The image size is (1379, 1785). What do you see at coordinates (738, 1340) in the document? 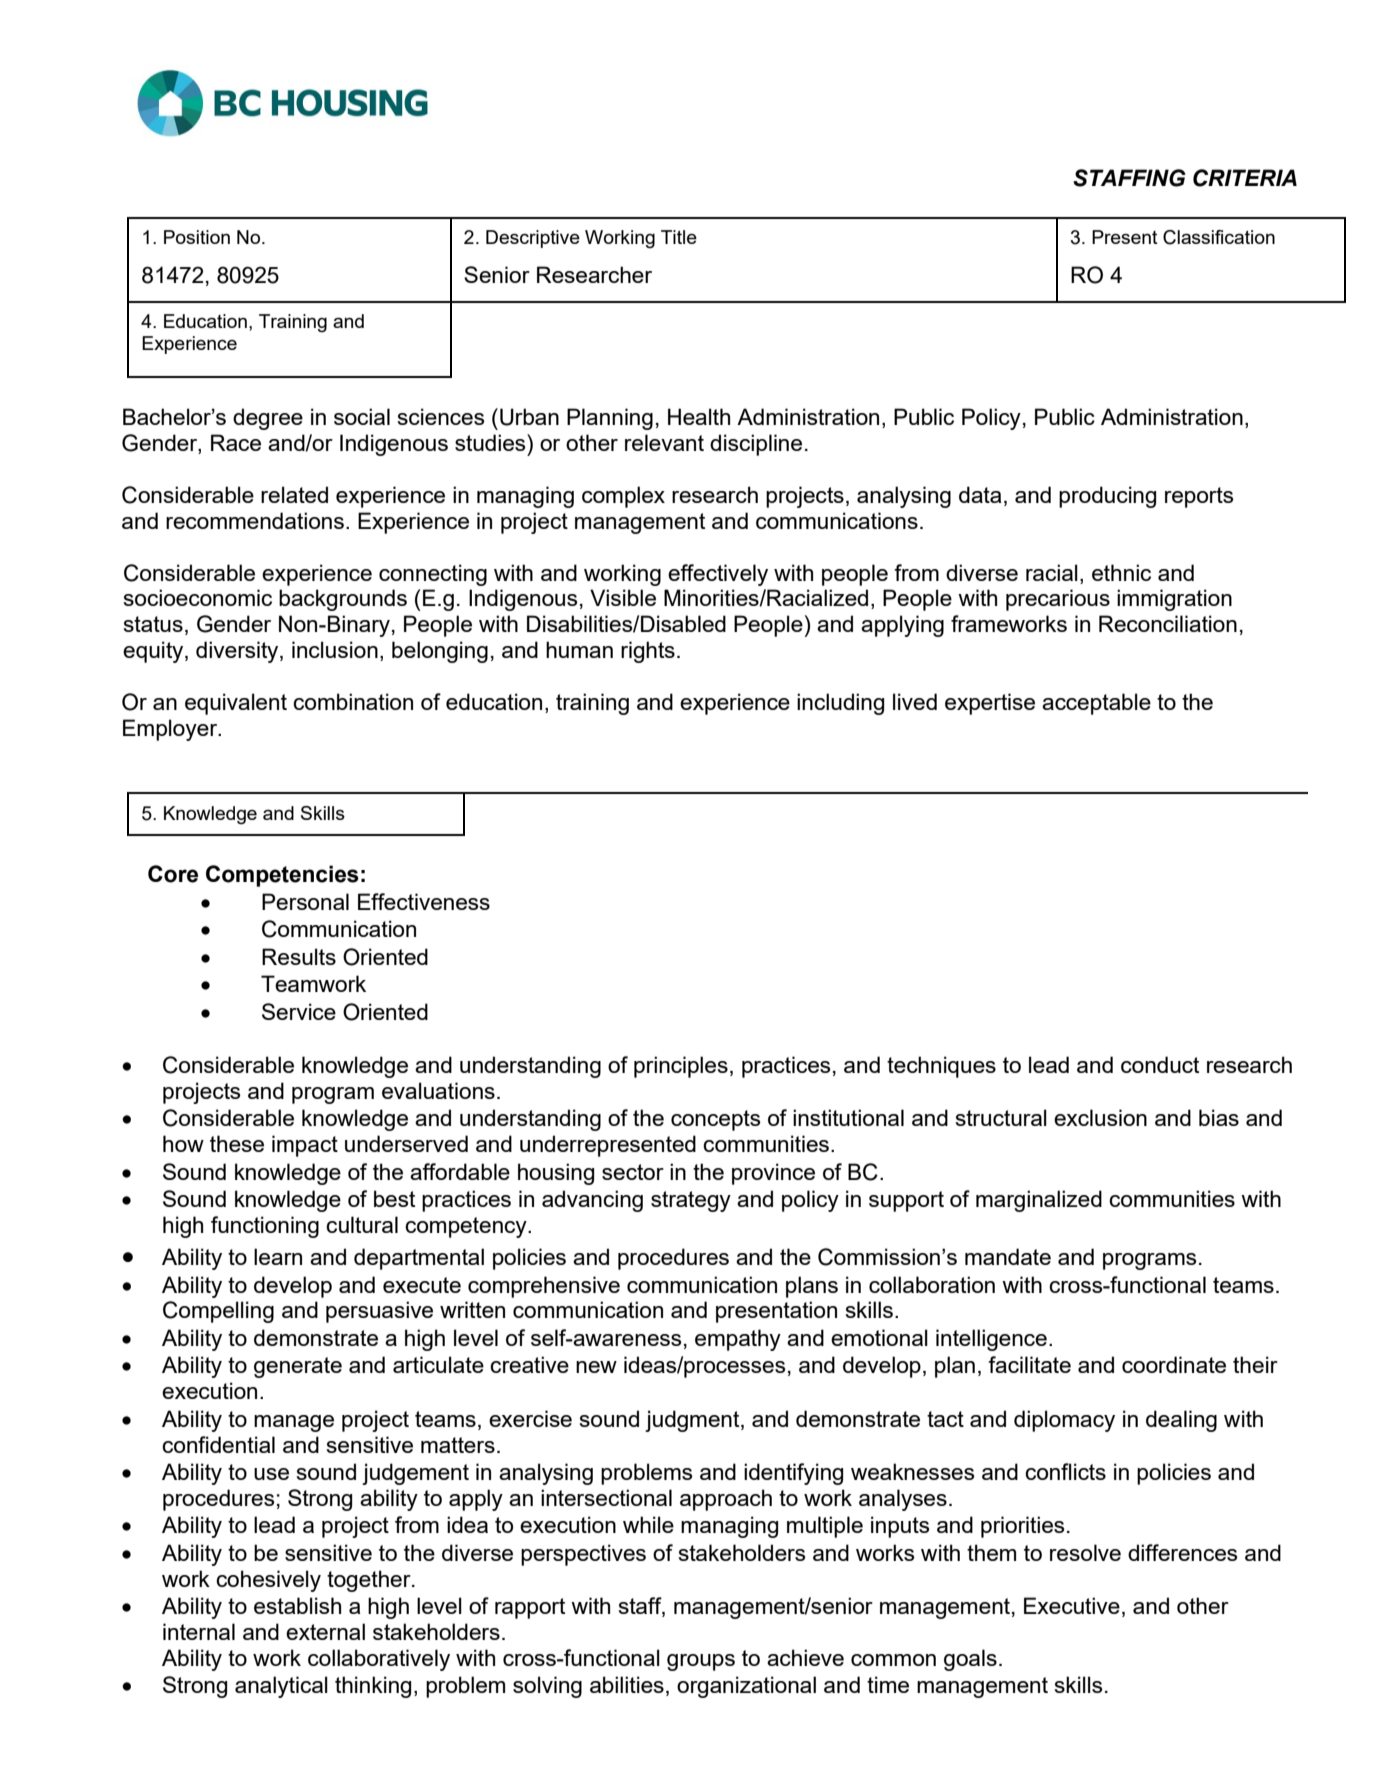
I see `empathy` at bounding box center [738, 1340].
